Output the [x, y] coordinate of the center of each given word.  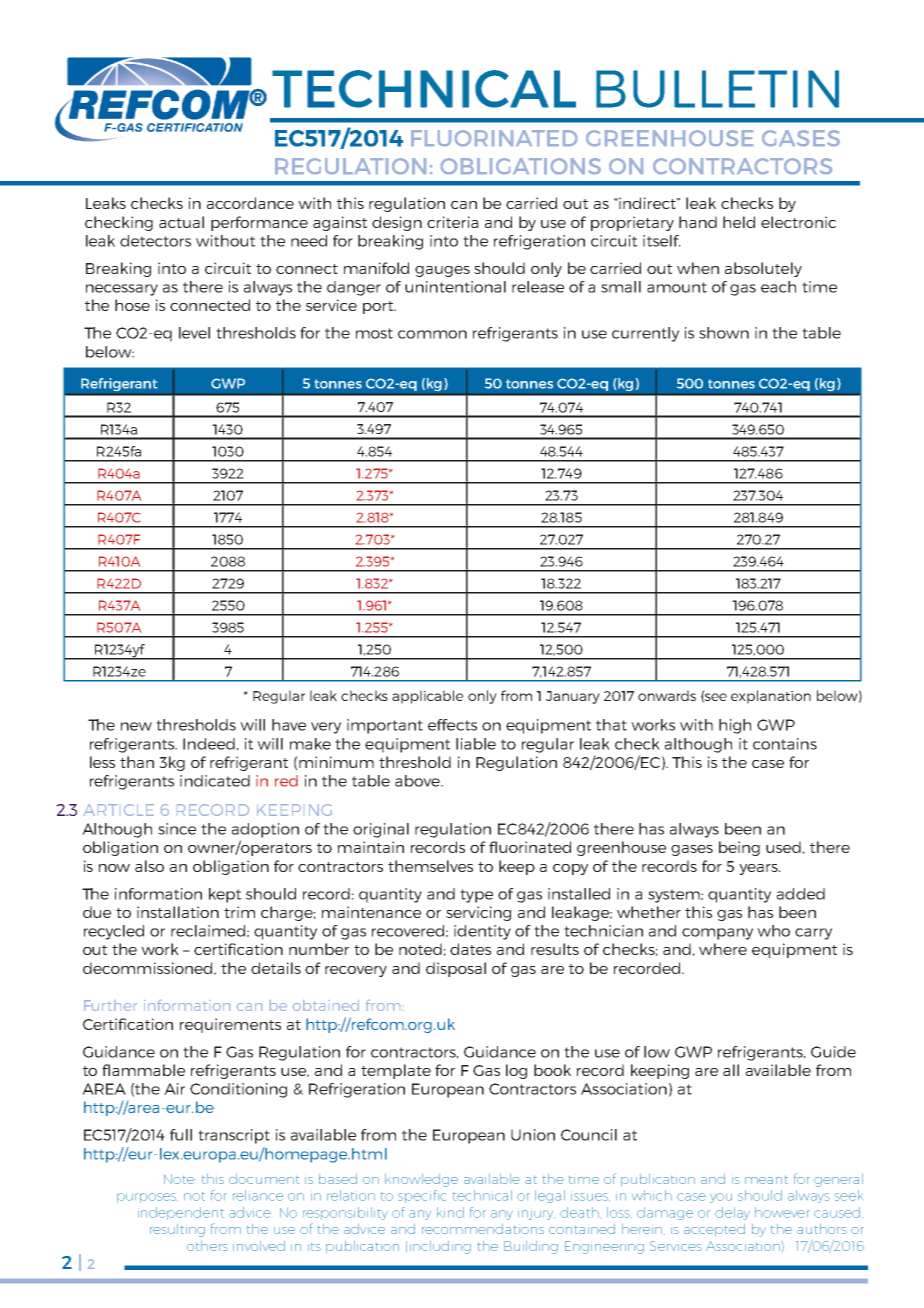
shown [724, 333]
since [177, 829]
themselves [430, 866]
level [194, 333]
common [432, 334]
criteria [452, 222]
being [739, 848]
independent [181, 1213]
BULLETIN [717, 89]
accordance [250, 203]
